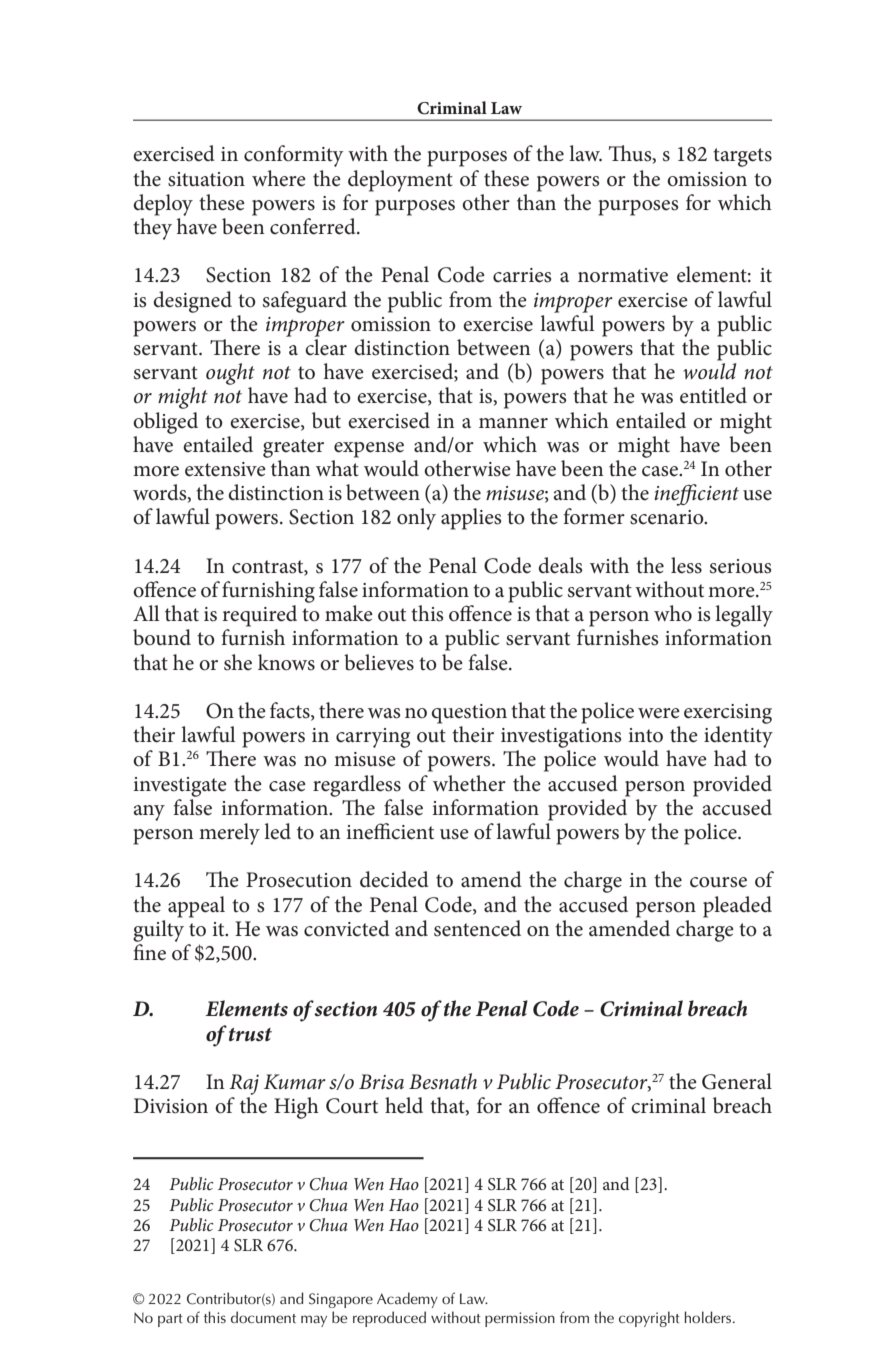  I want to click on trust, so click(250, 1035).
